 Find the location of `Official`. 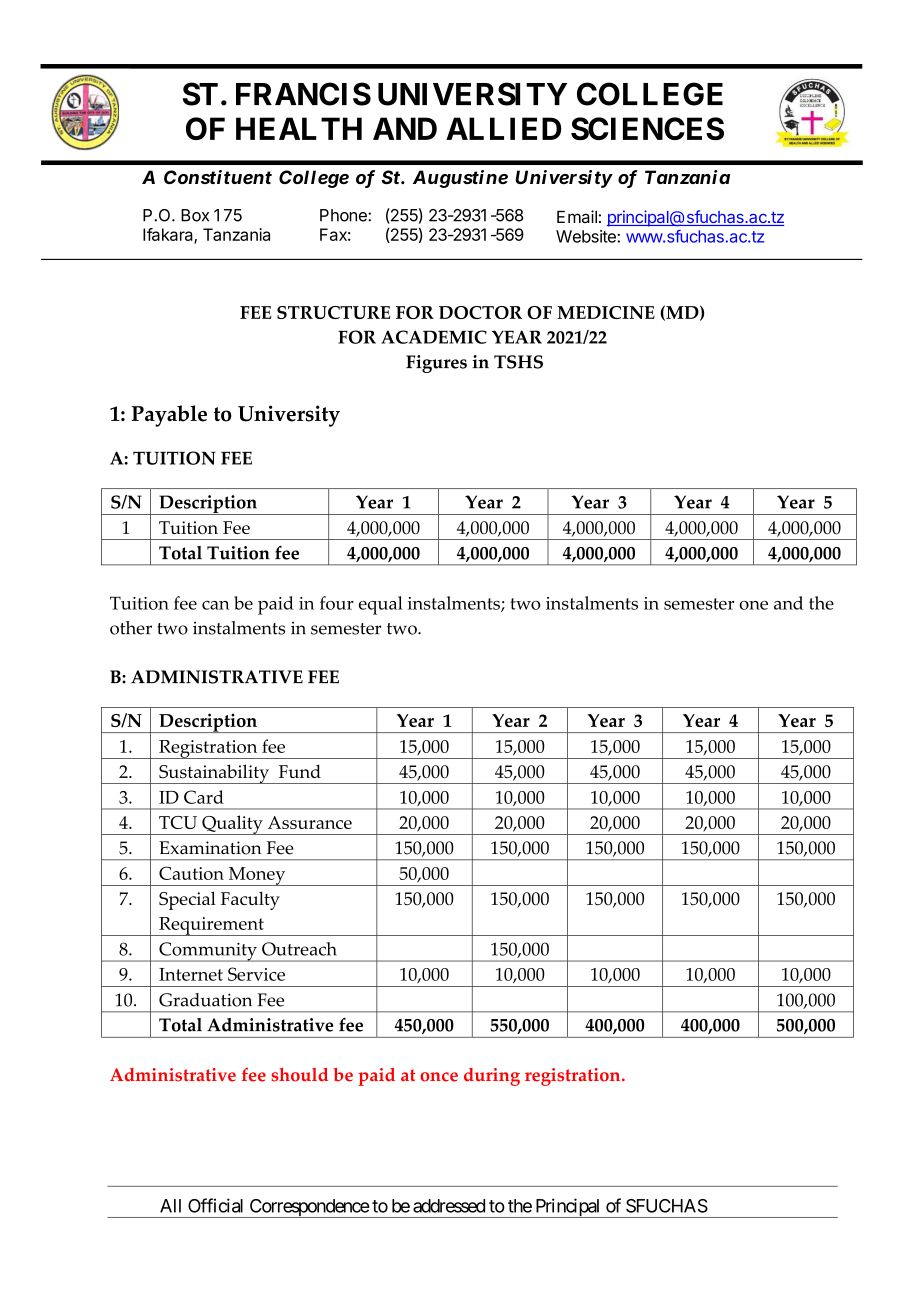

Official is located at coordinates (215, 1205).
